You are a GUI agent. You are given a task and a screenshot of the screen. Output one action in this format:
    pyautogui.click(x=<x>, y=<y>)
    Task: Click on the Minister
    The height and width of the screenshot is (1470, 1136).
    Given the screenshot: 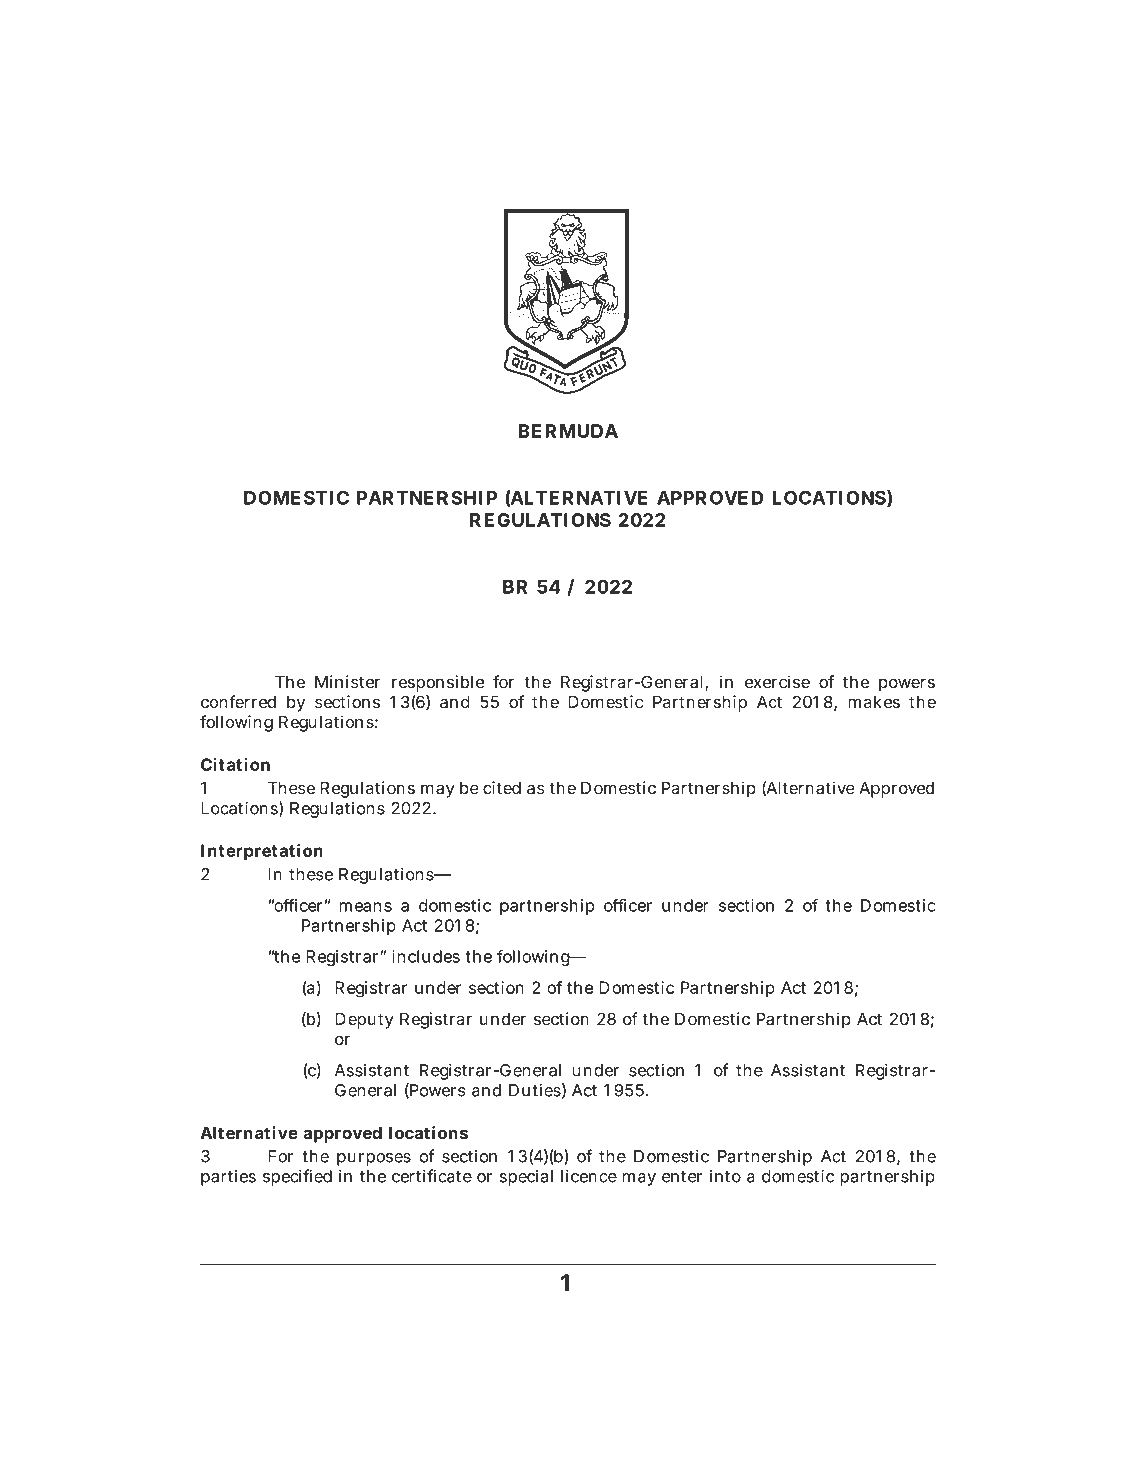 What is the action you would take?
    pyautogui.click(x=347, y=682)
